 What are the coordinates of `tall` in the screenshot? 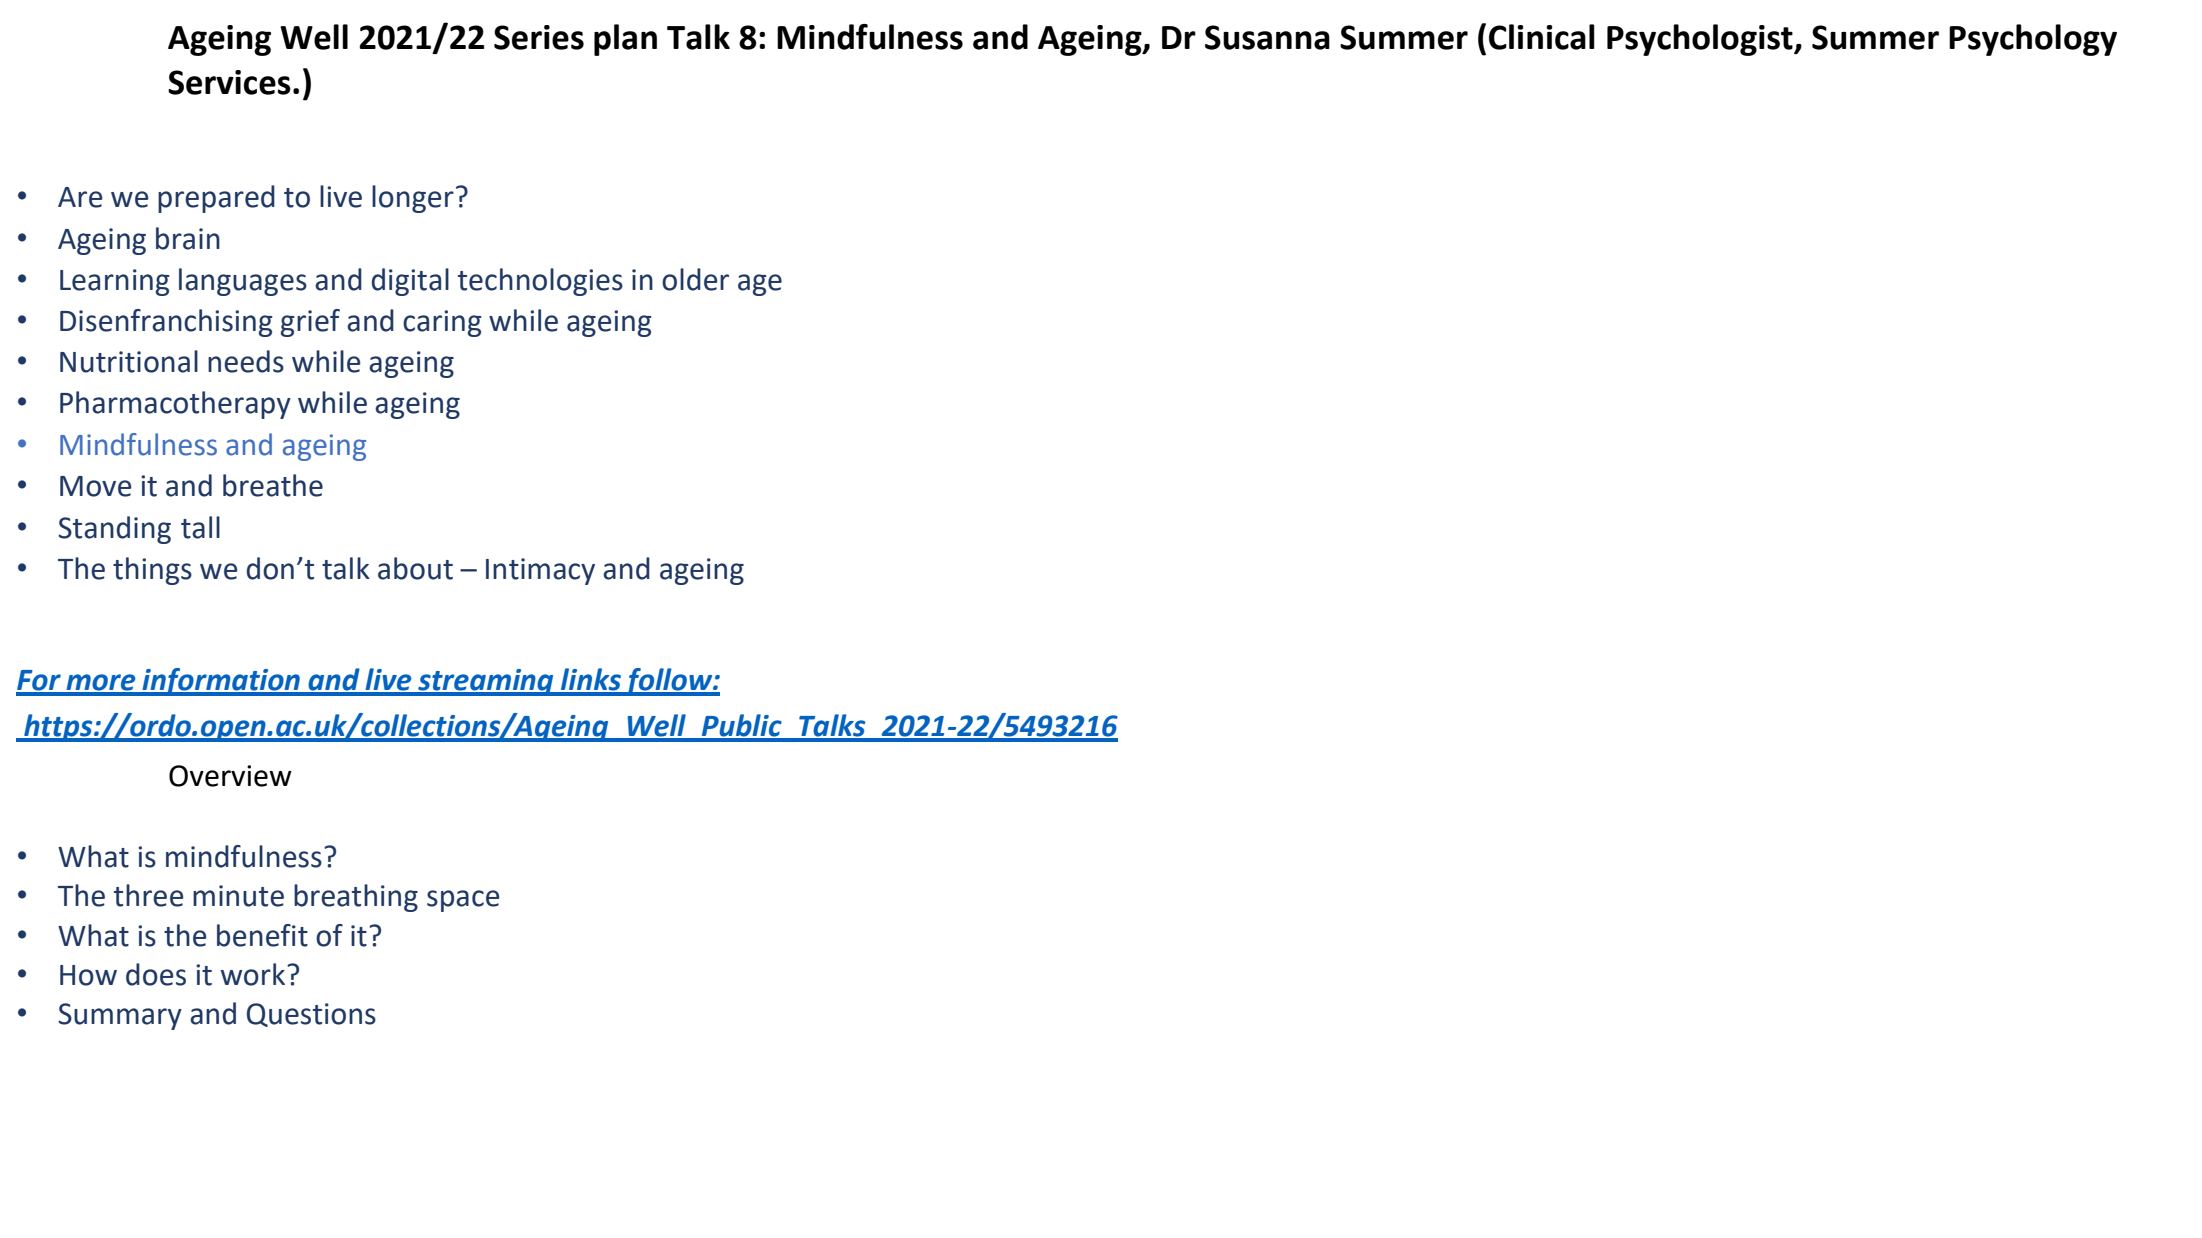 It's located at (200, 527).
